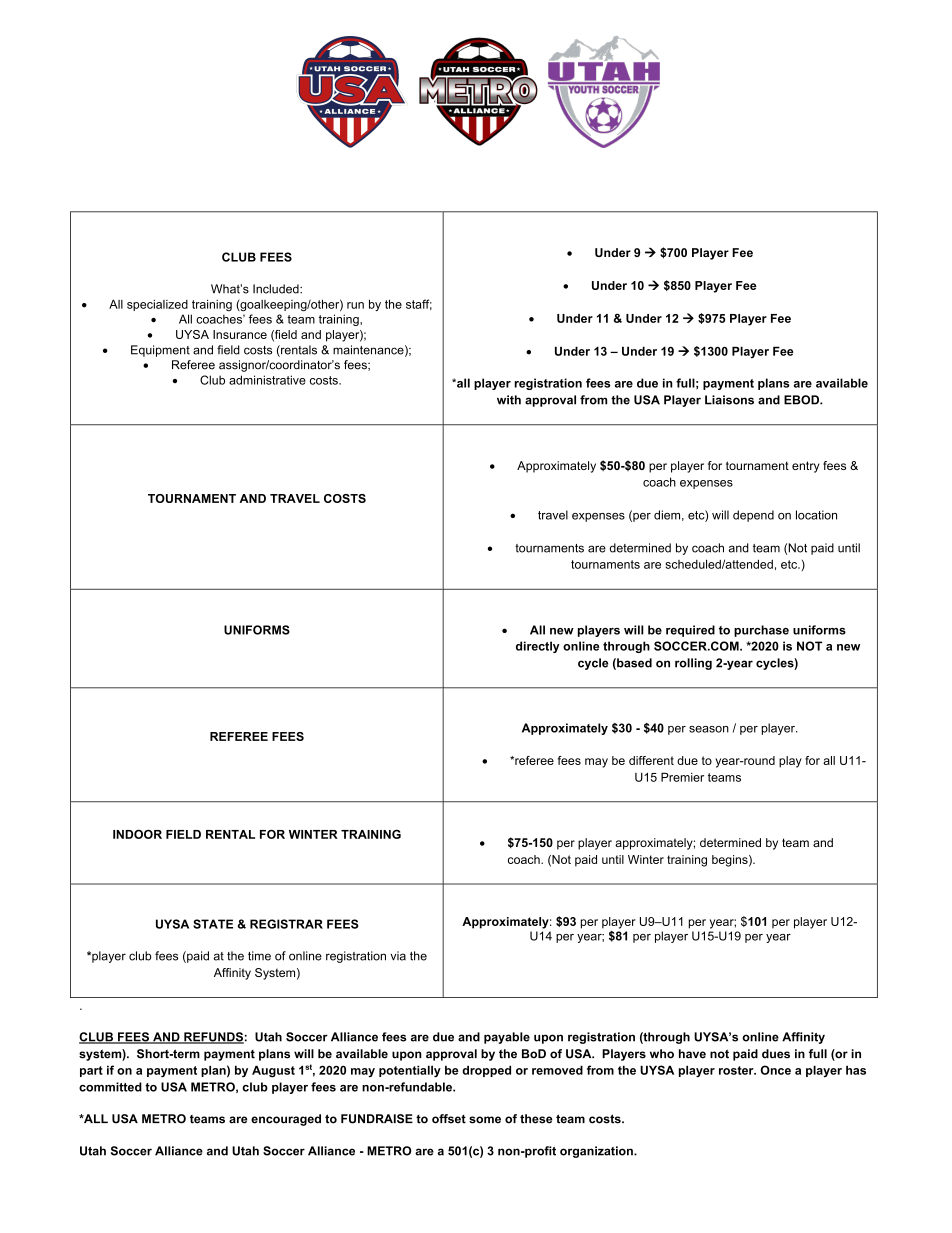 This screenshot has width=952, height=1233. I want to click on season, so click(709, 729).
